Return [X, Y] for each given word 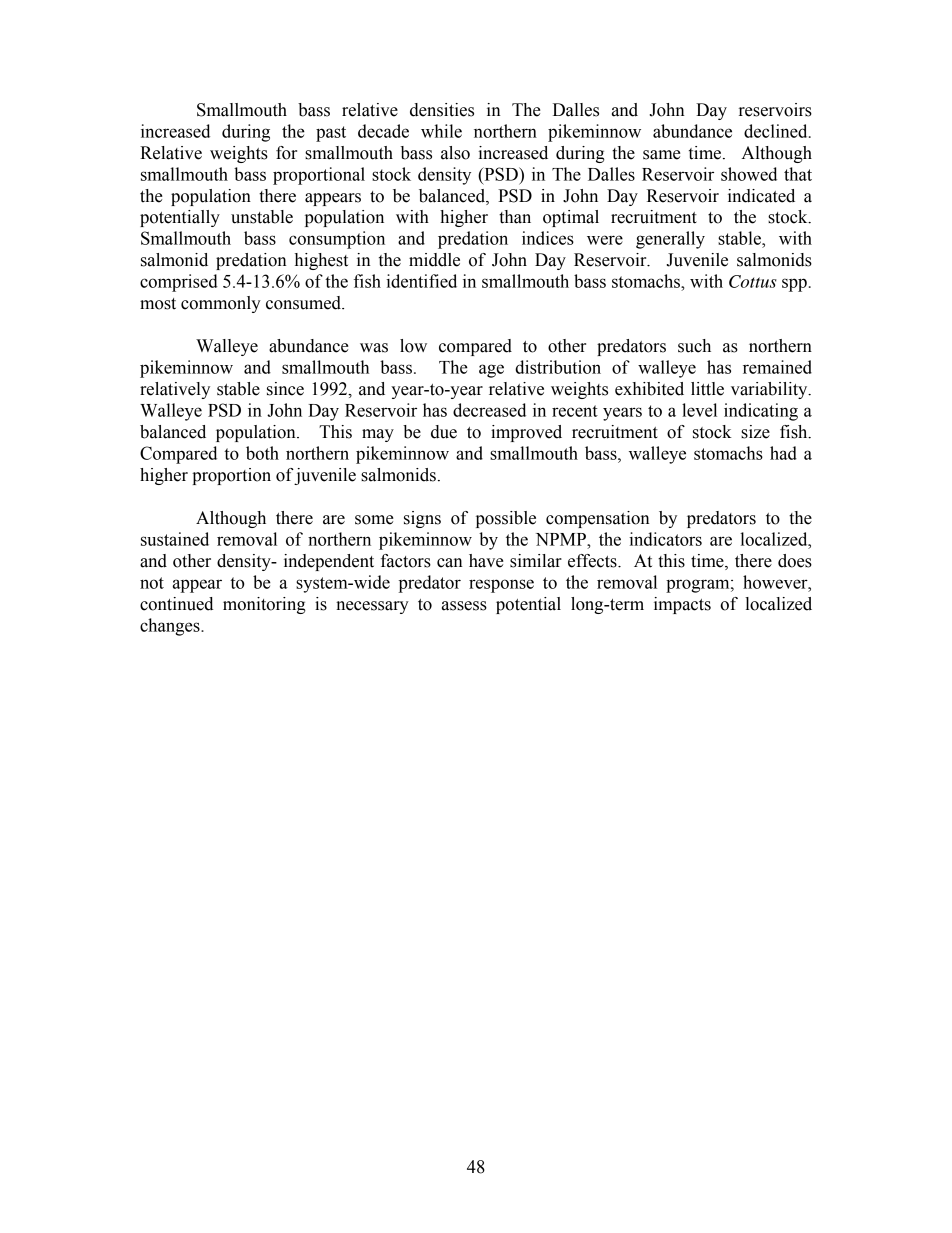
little [707, 389]
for [286, 153]
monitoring [264, 605]
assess [464, 606]
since [285, 389]
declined [777, 131]
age [491, 371]
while [441, 131]
